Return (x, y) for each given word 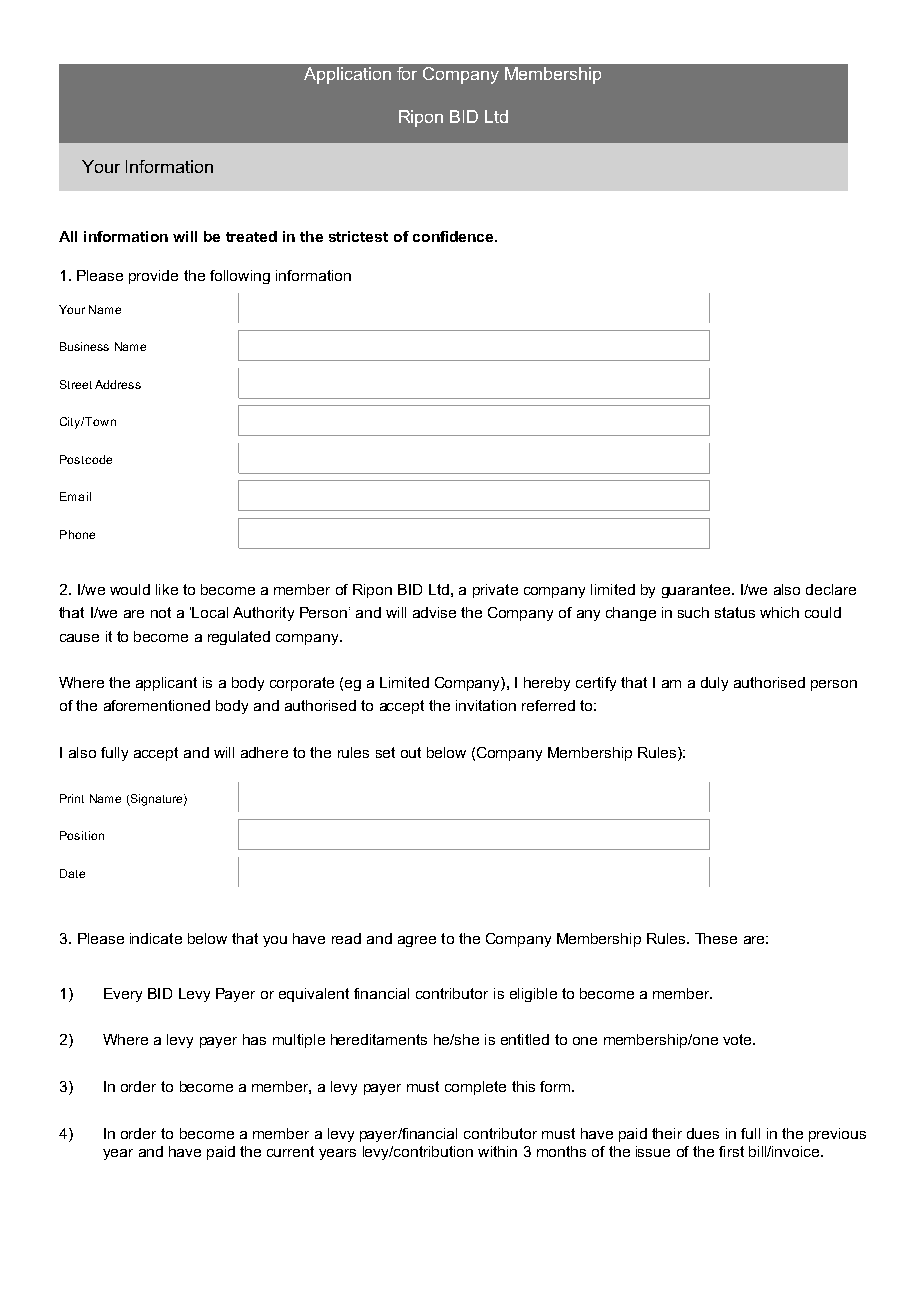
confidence (454, 236)
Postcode (86, 459)
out (411, 752)
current (290, 1151)
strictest (358, 236)
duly (714, 684)
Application (347, 75)
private (495, 591)
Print (72, 798)
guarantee (697, 591)
